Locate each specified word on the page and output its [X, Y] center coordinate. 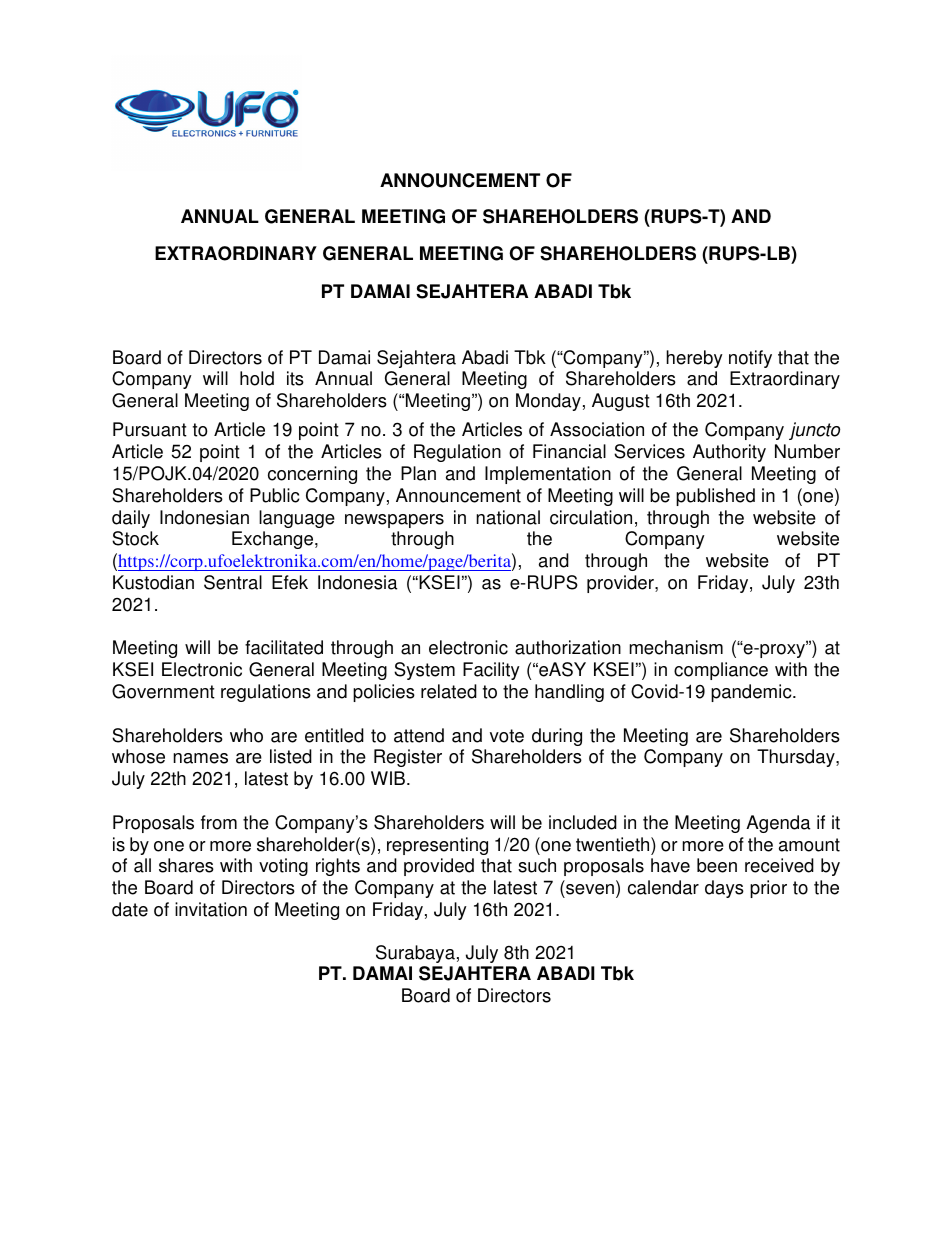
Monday [548, 402]
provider [621, 584]
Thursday [797, 758]
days [724, 889]
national [508, 517]
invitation [211, 909]
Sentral [233, 582]
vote [507, 736]
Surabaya [415, 954]
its [295, 378]
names [200, 758]
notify [750, 359]
